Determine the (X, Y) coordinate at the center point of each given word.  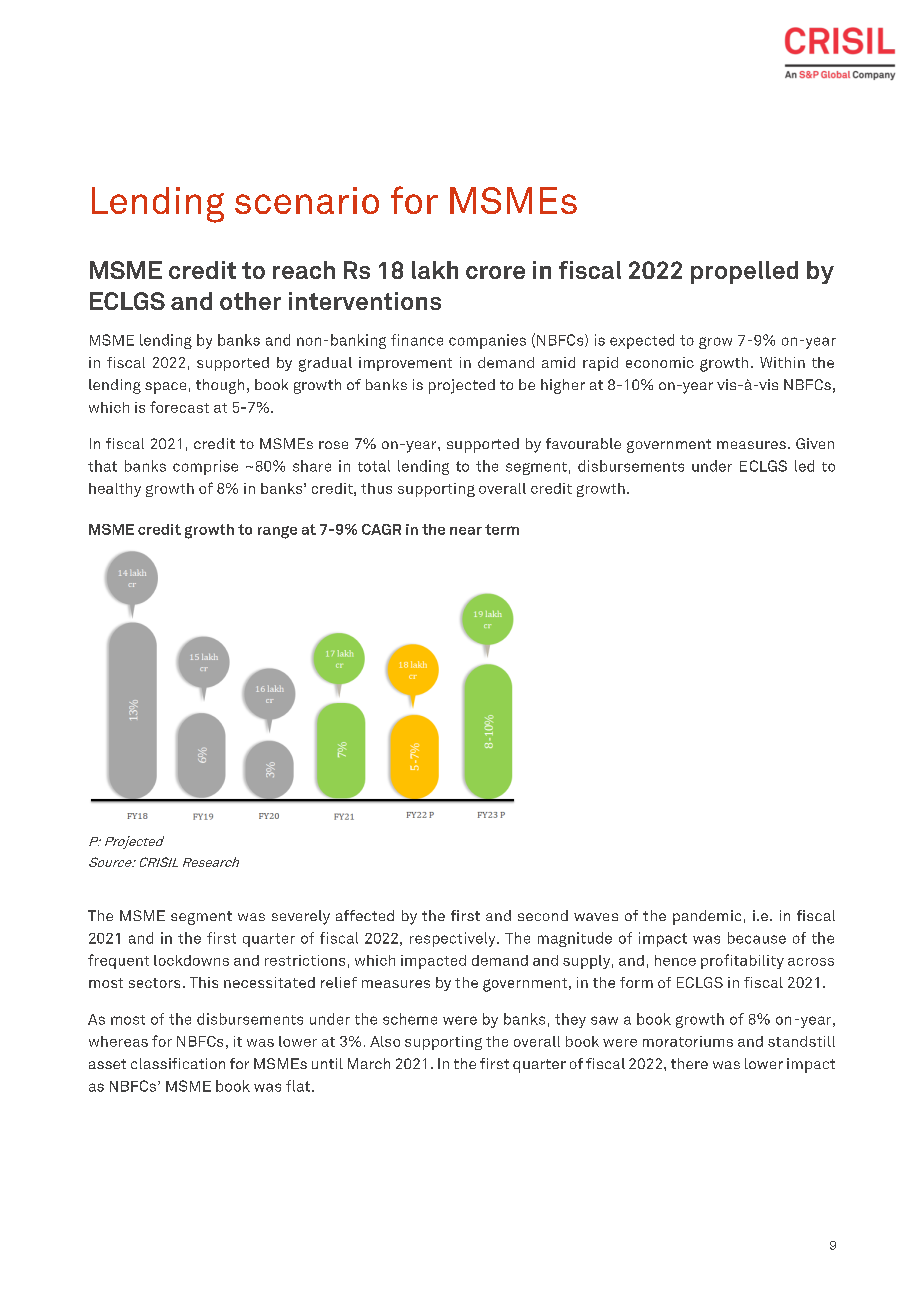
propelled (744, 272)
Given (815, 443)
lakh (435, 270)
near (466, 531)
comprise (205, 467)
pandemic (707, 917)
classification (178, 1063)
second (543, 915)
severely (301, 917)
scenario (307, 200)
